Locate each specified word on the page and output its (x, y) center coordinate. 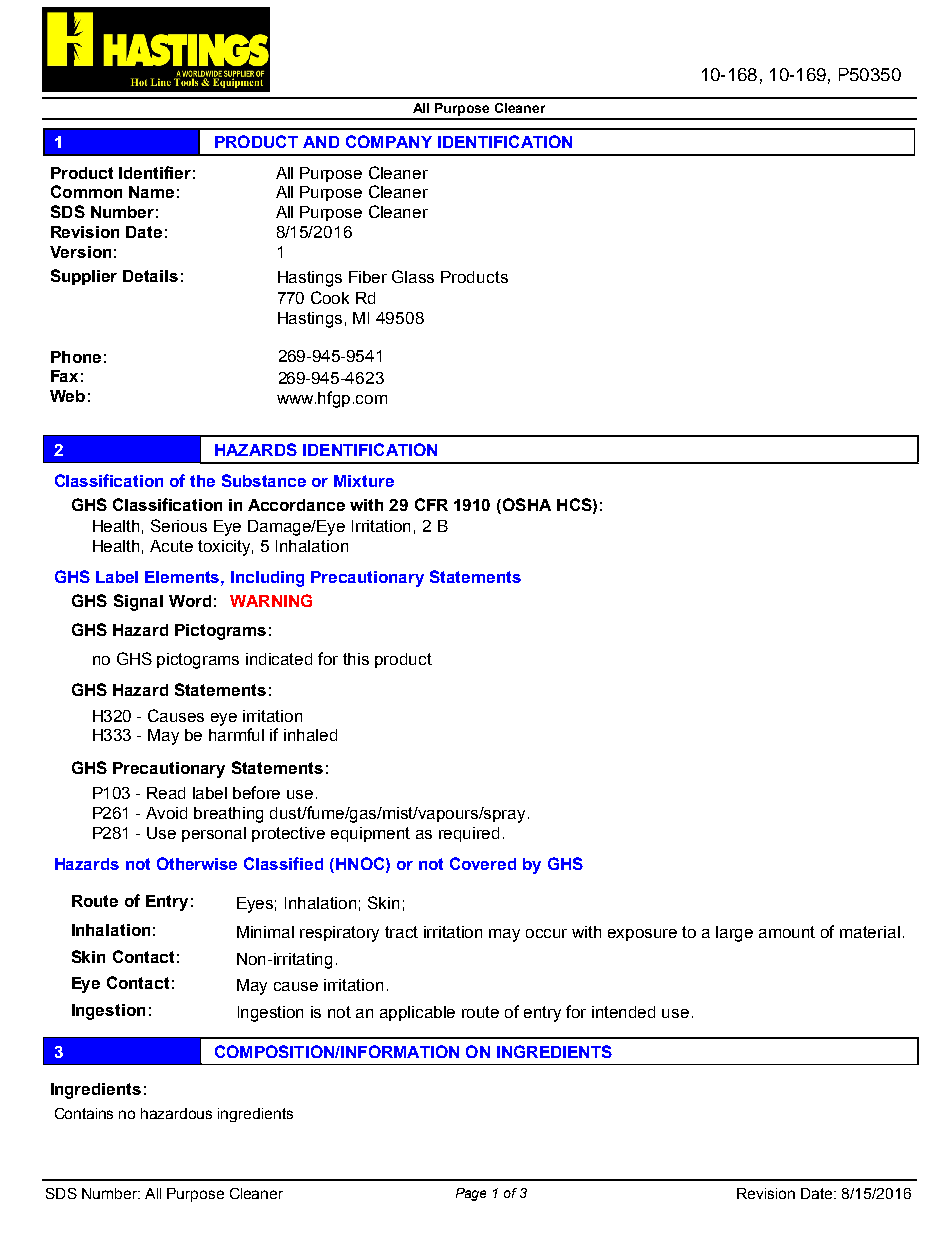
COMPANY (389, 141)
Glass (413, 276)
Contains (84, 1113)
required (469, 834)
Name (151, 192)
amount (787, 932)
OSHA (525, 506)
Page (471, 1194)
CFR (431, 504)
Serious (179, 525)
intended (623, 1012)
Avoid (166, 813)
